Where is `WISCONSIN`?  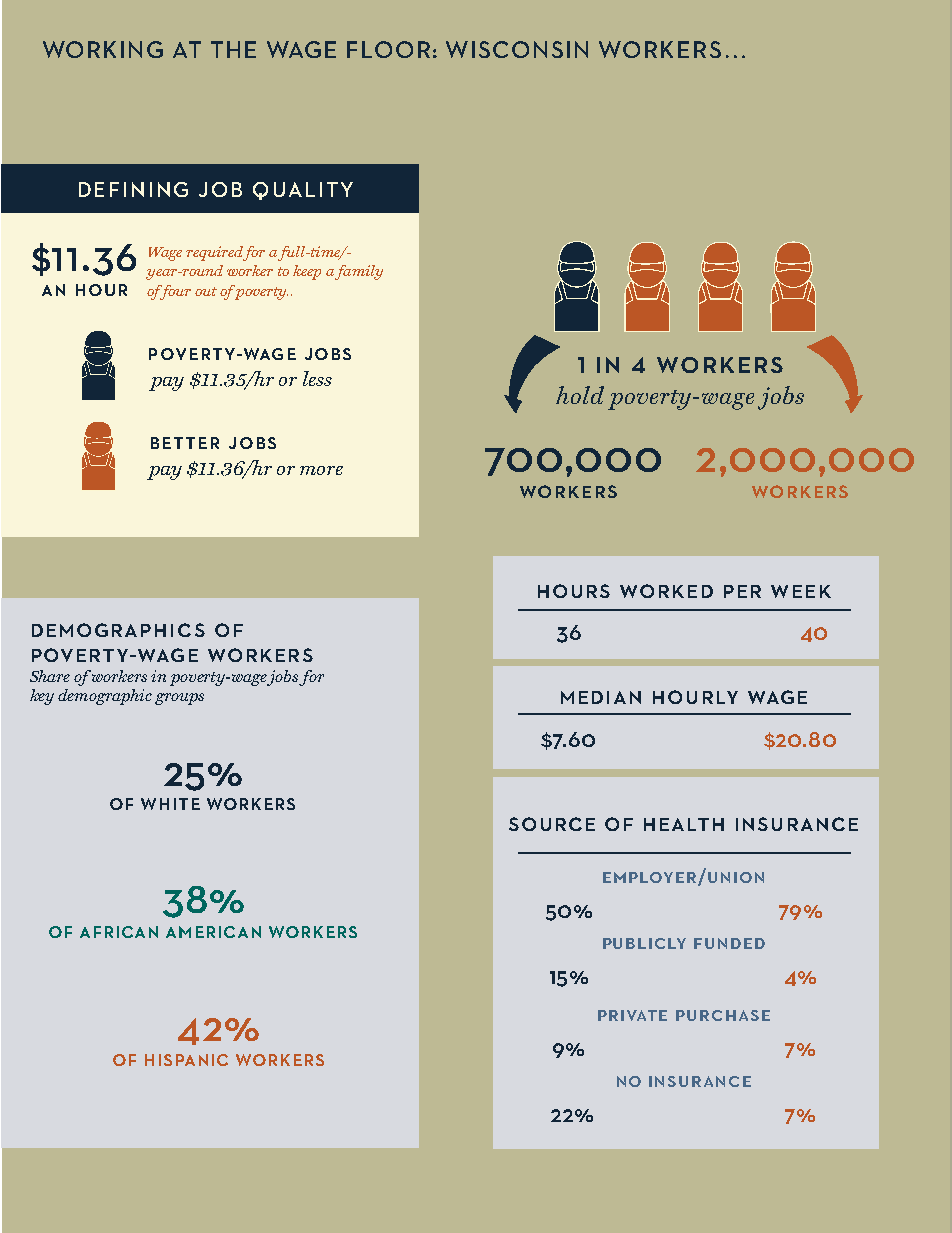 WISCONSIN is located at coordinates (517, 49).
